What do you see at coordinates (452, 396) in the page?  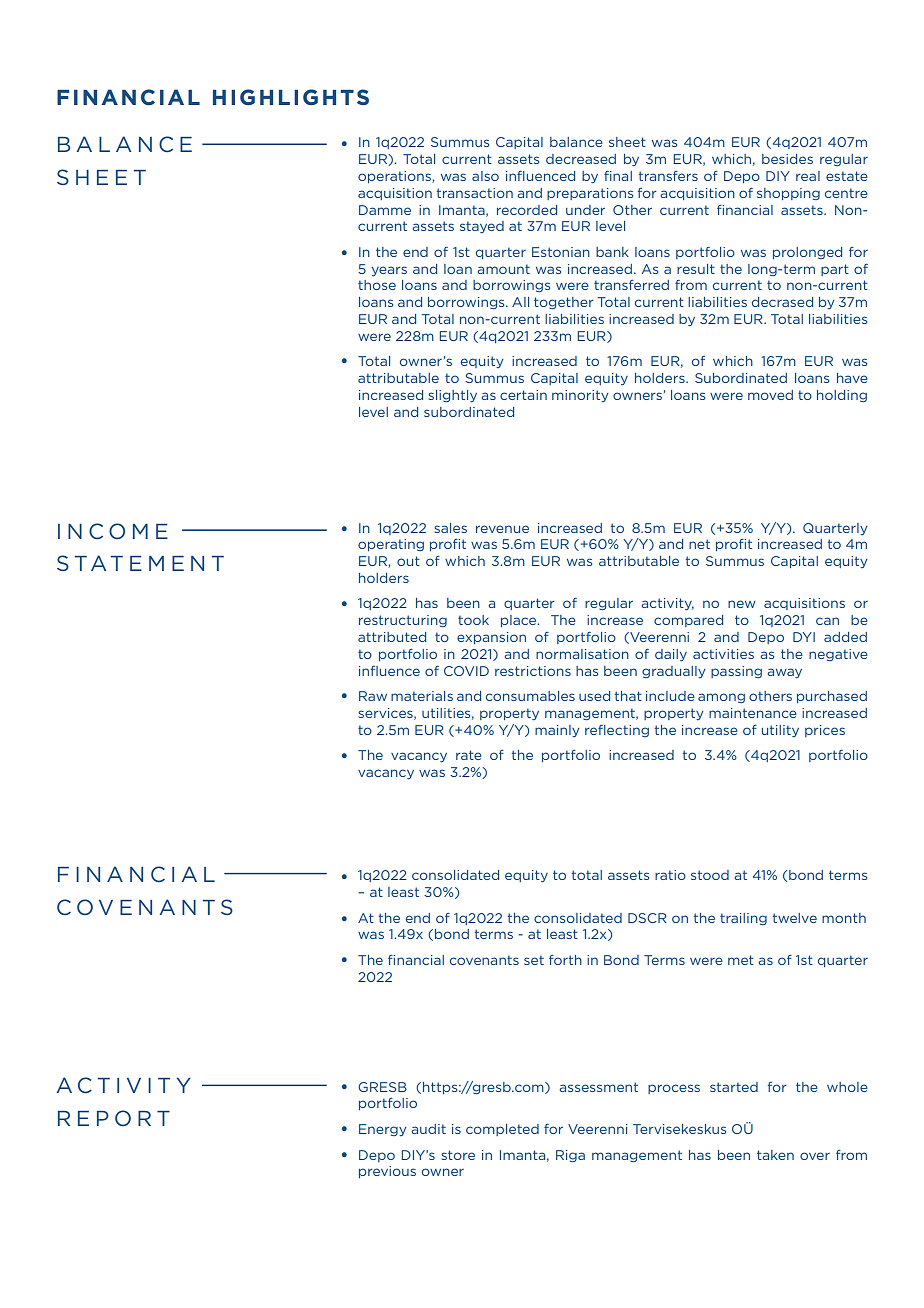 I see `slightly` at bounding box center [452, 396].
